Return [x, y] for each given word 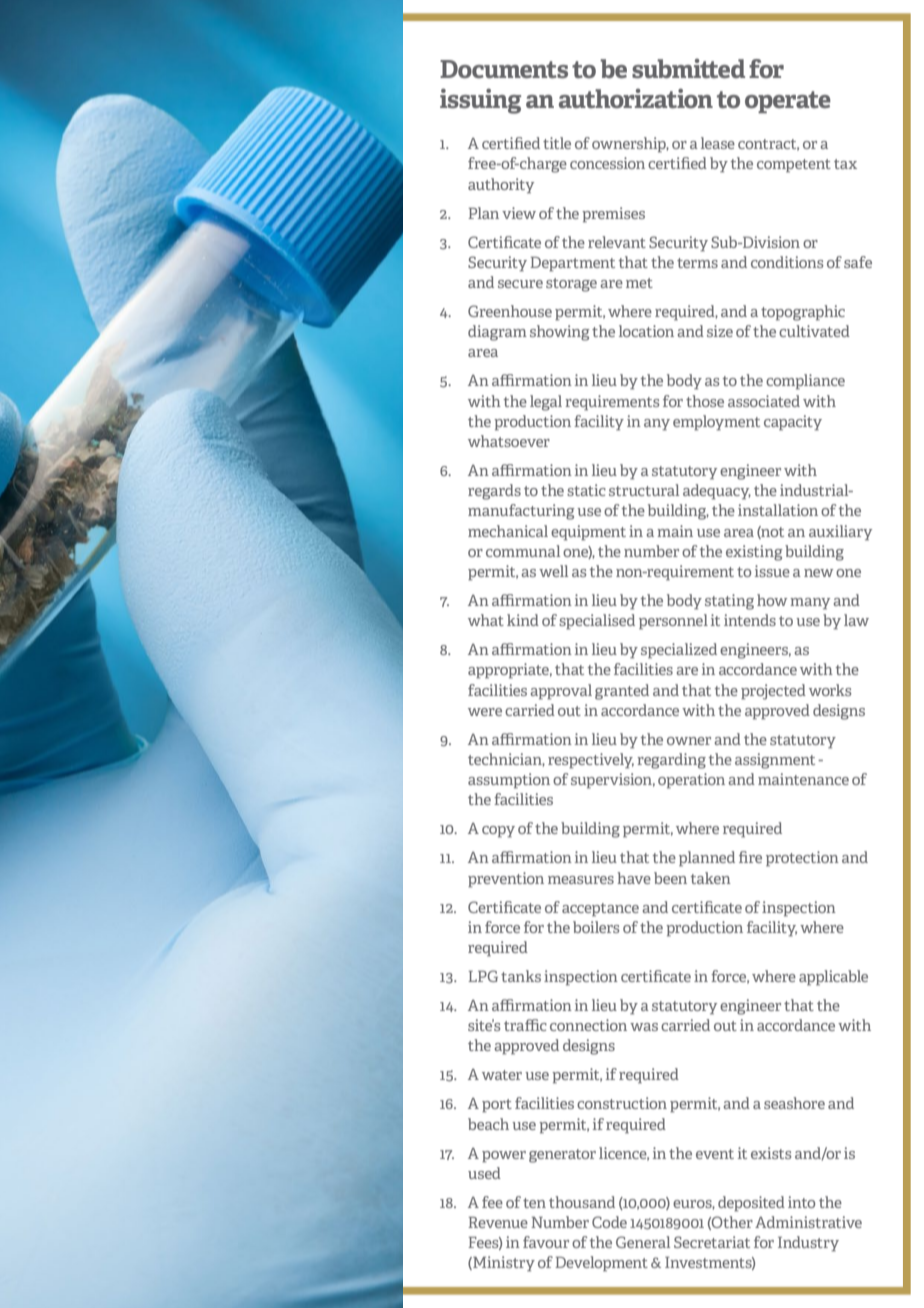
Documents [504, 69]
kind [523, 620]
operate [788, 102]
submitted [688, 69]
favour [546, 1242]
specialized [679, 651]
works [830, 690]
